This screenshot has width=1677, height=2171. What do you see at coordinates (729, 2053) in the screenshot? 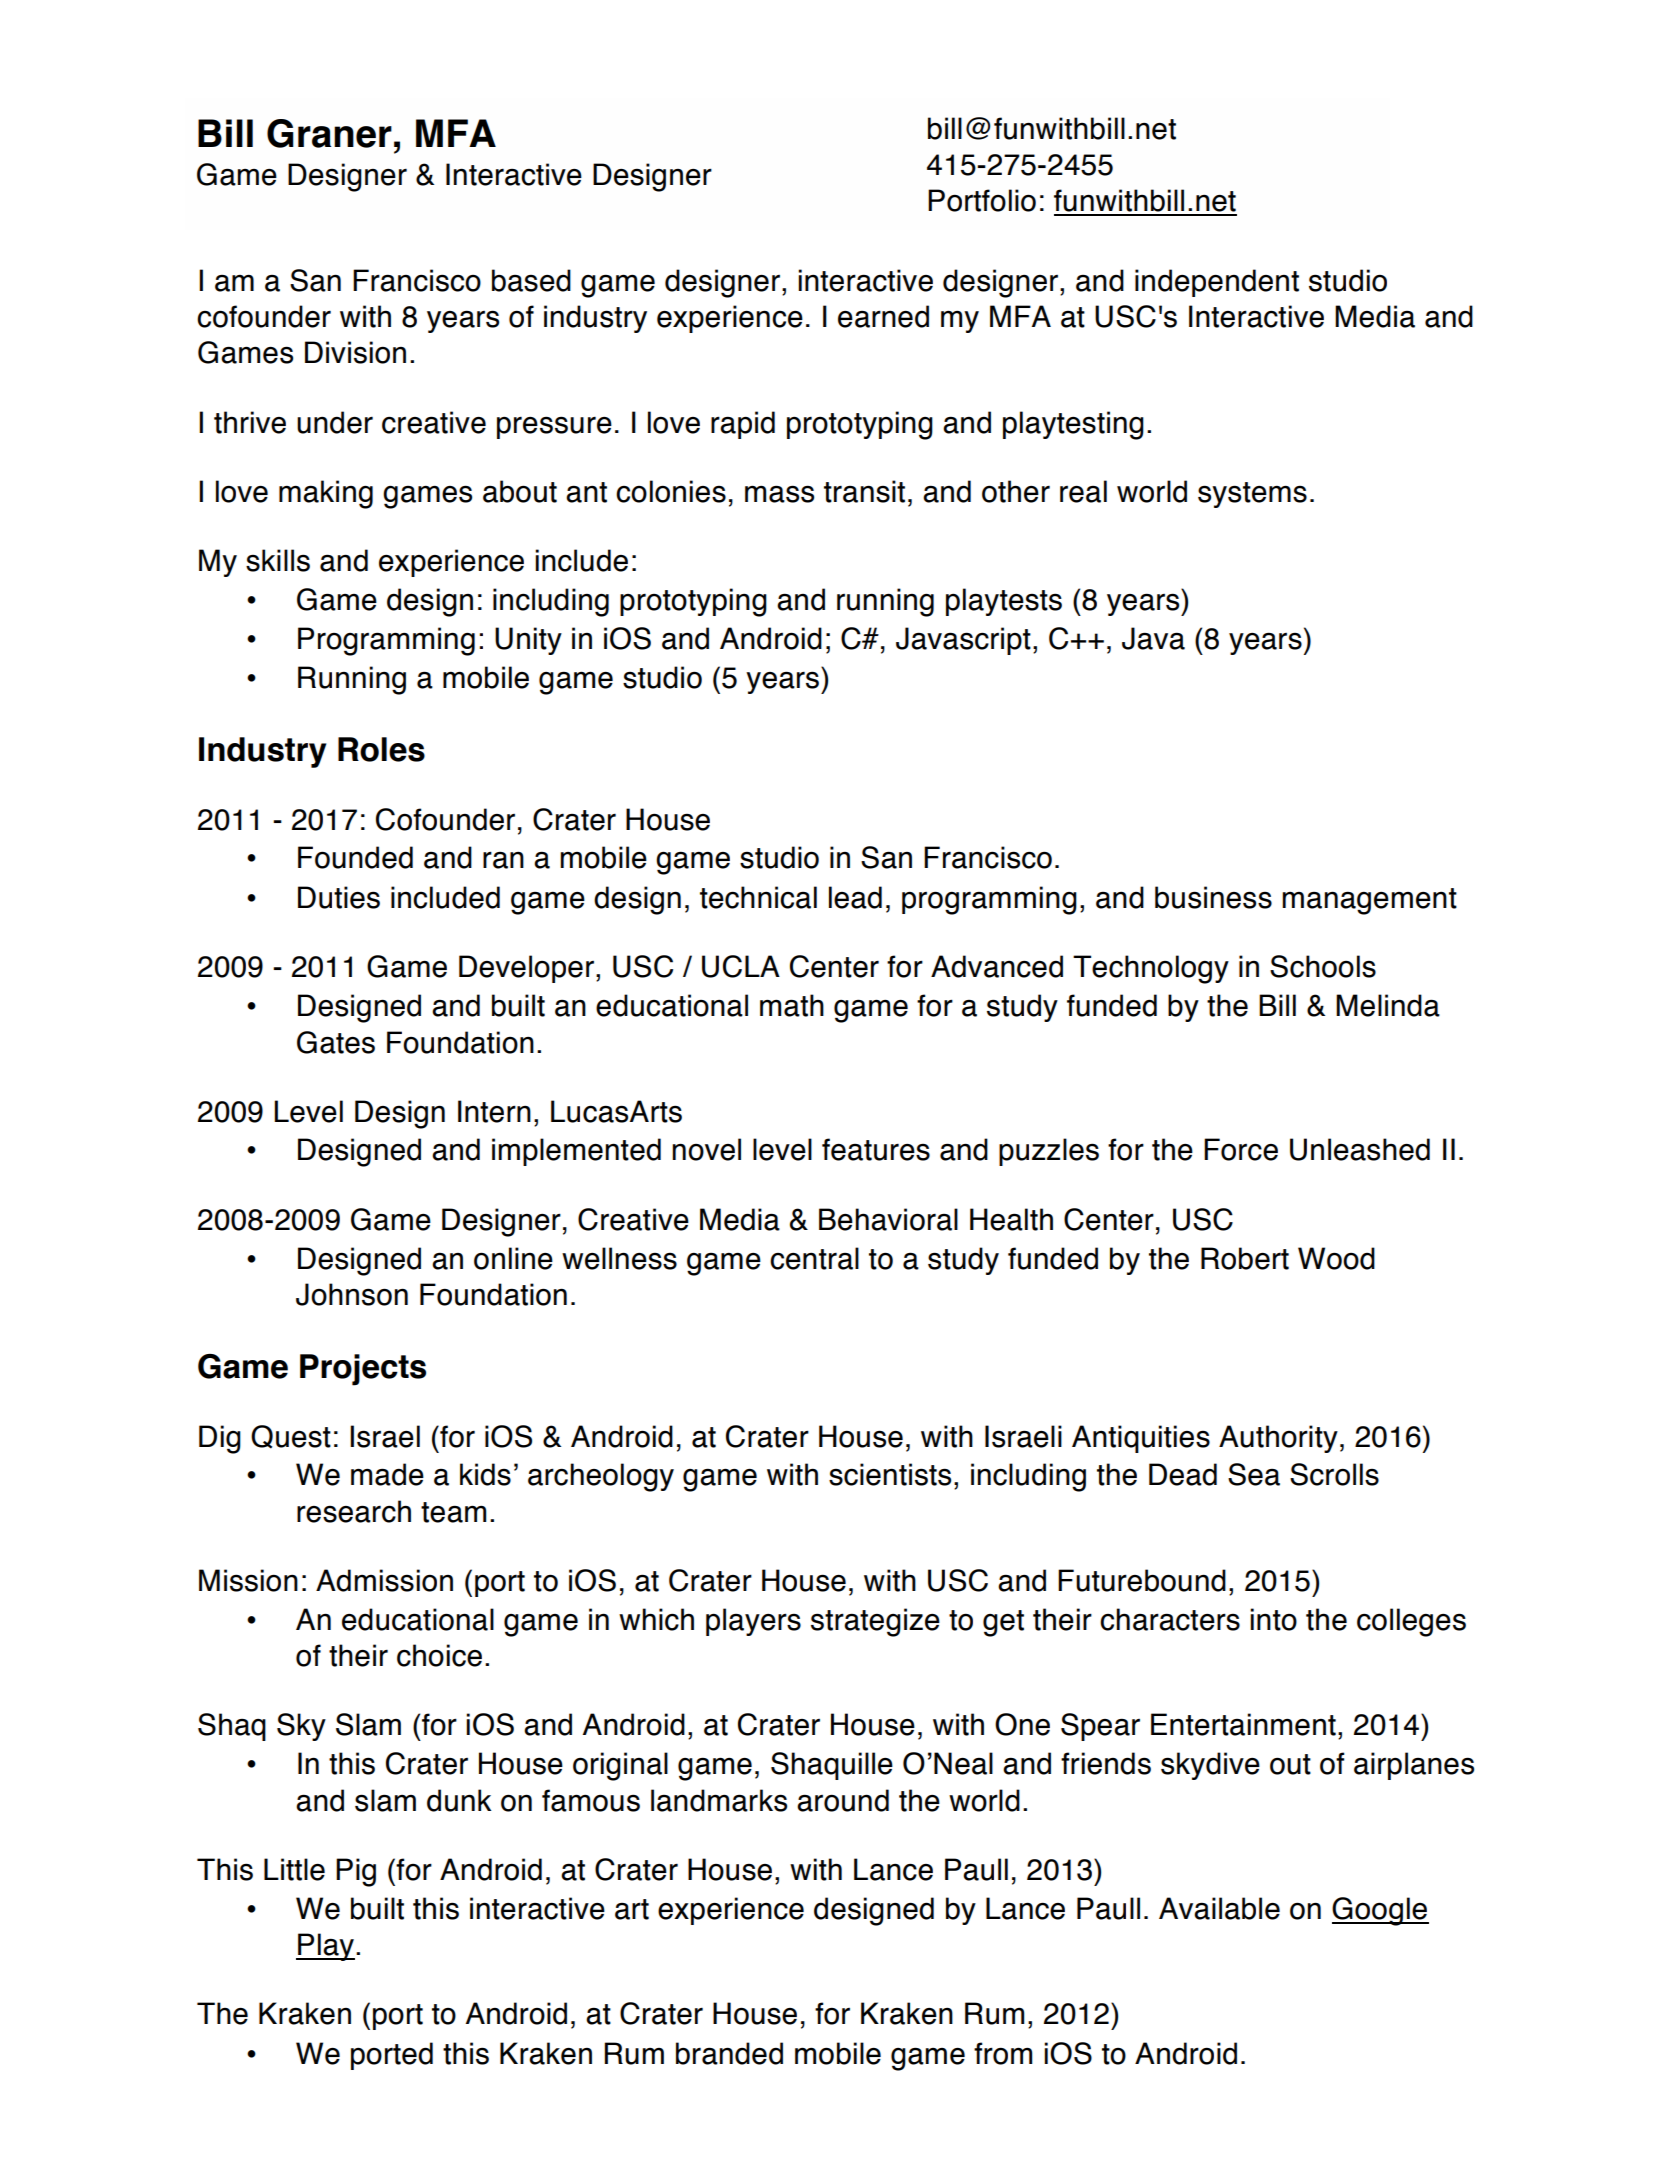
I see `branded` at bounding box center [729, 2053].
